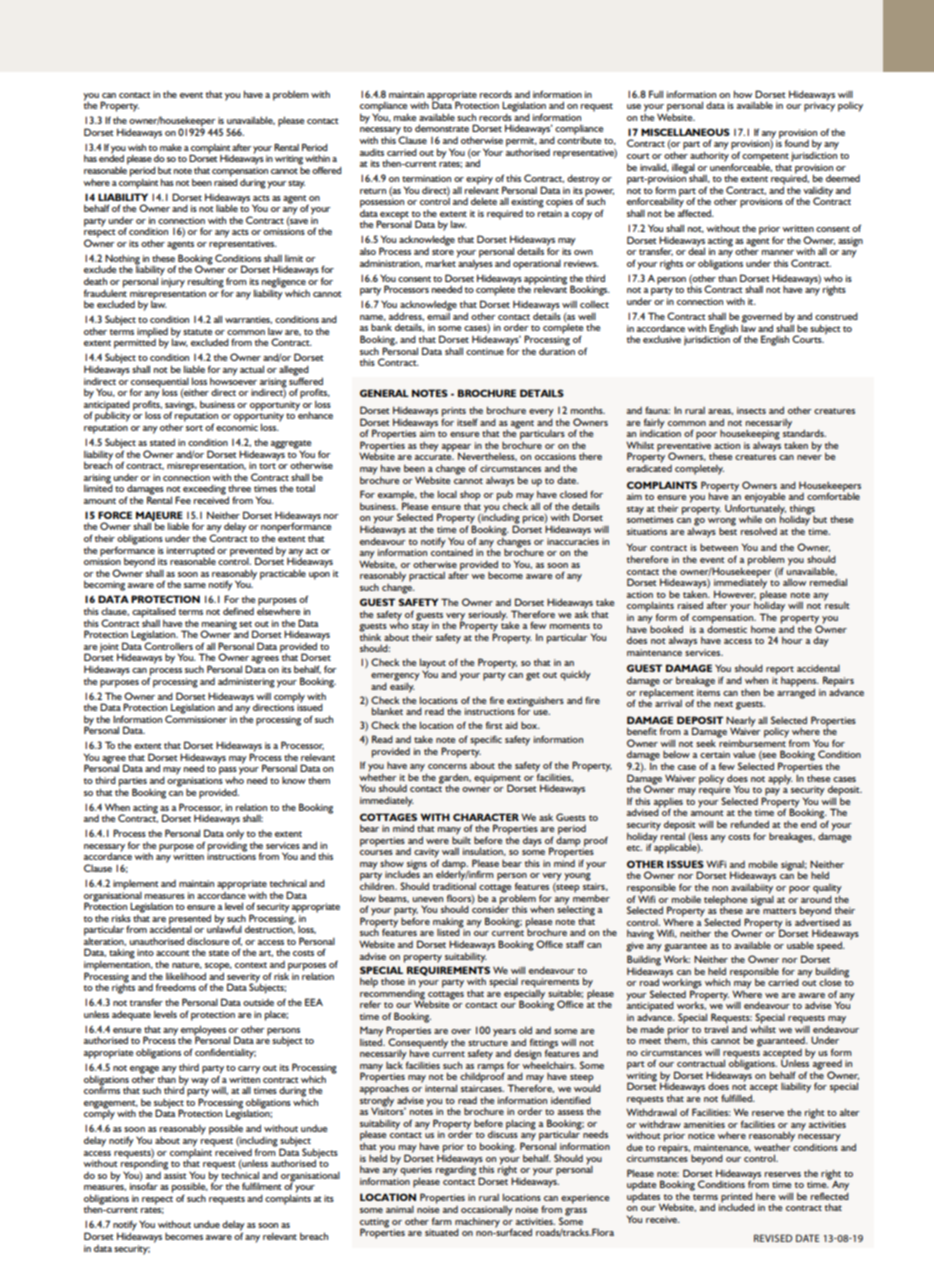  I want to click on competent, so click(765, 158).
